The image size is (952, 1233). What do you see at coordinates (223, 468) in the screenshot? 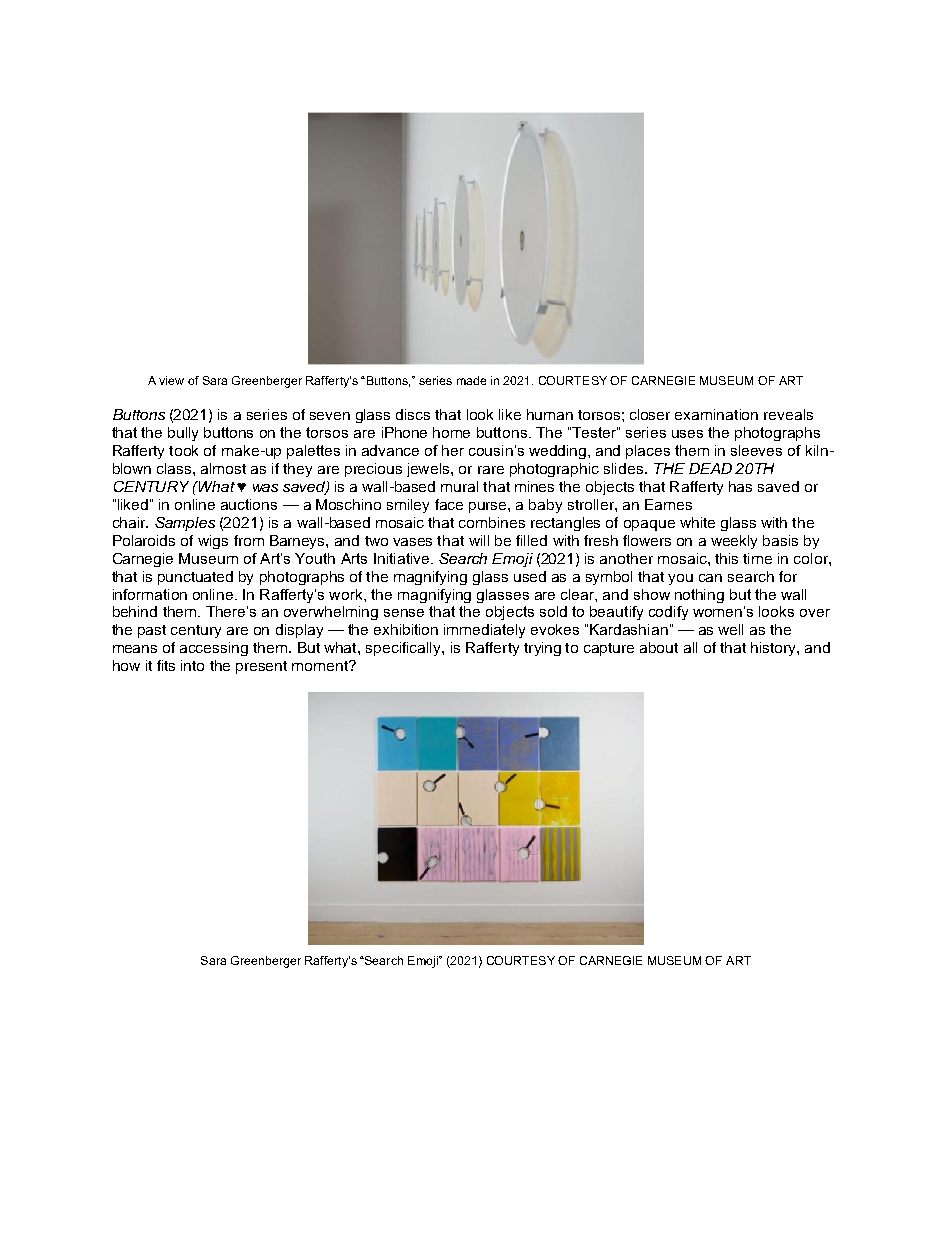
I see `almost` at bounding box center [223, 468].
